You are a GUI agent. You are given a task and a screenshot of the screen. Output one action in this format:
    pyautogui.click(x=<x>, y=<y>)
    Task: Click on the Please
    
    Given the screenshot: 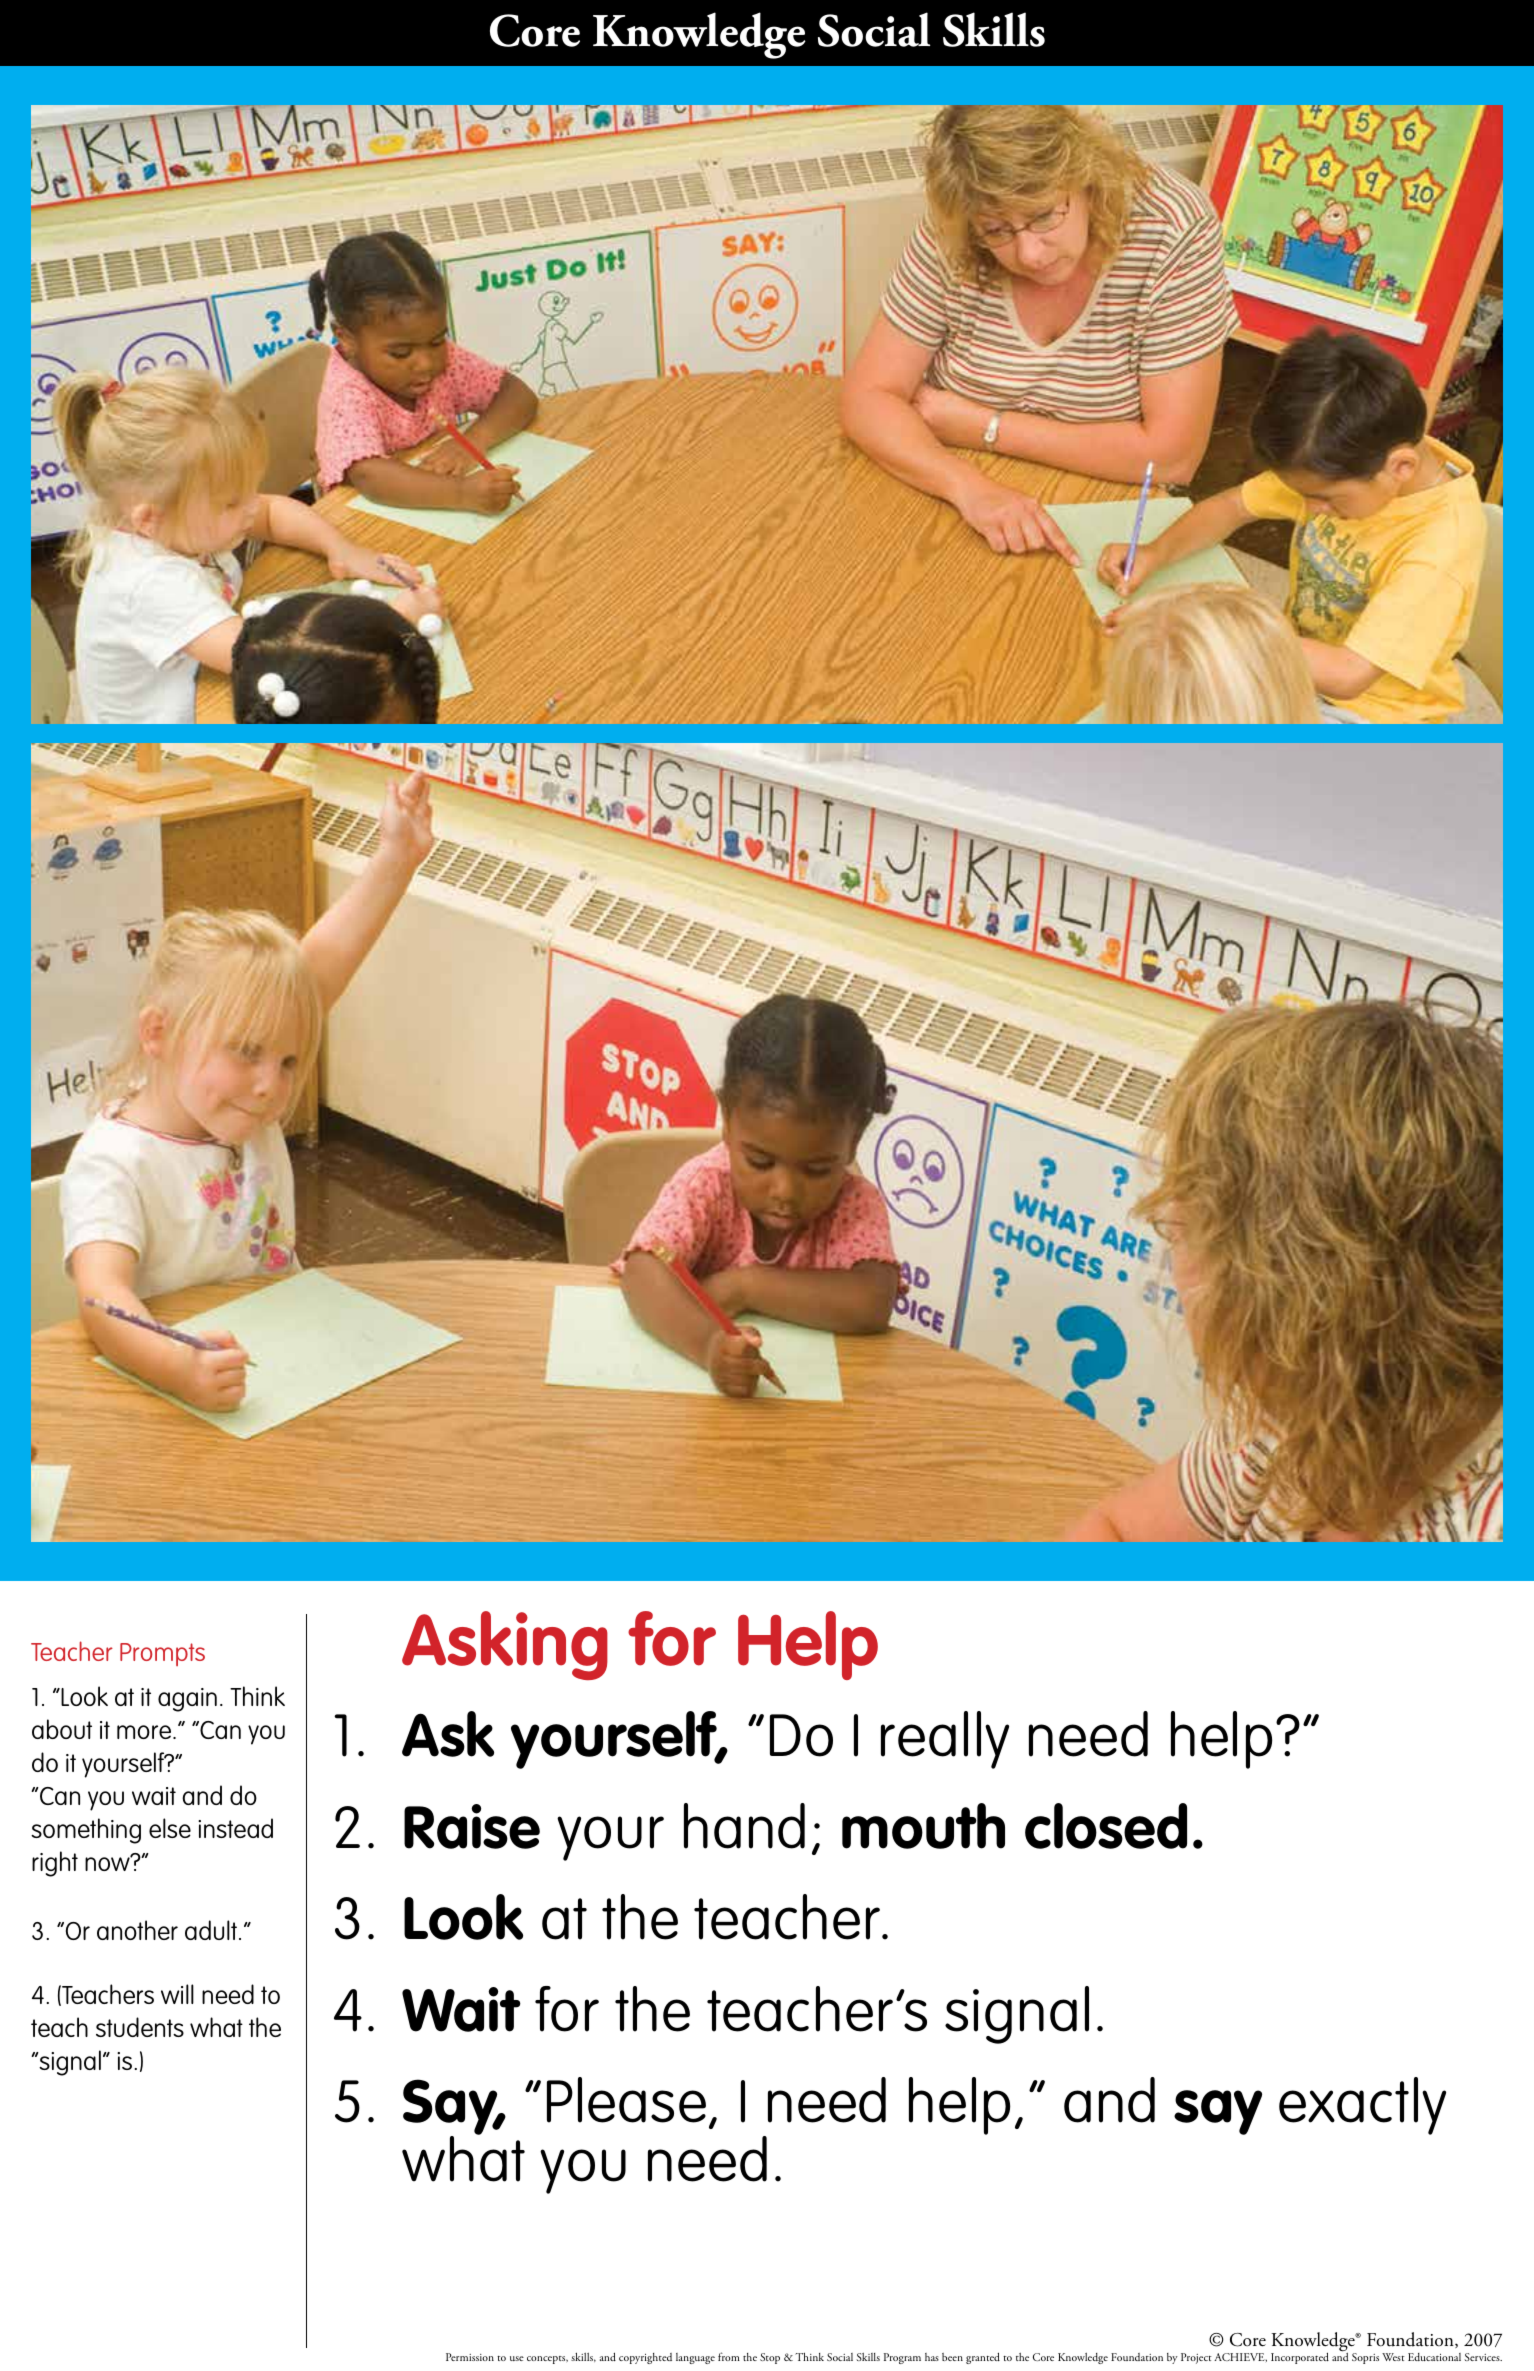 What is the action you would take?
    pyautogui.click(x=626, y=2100)
